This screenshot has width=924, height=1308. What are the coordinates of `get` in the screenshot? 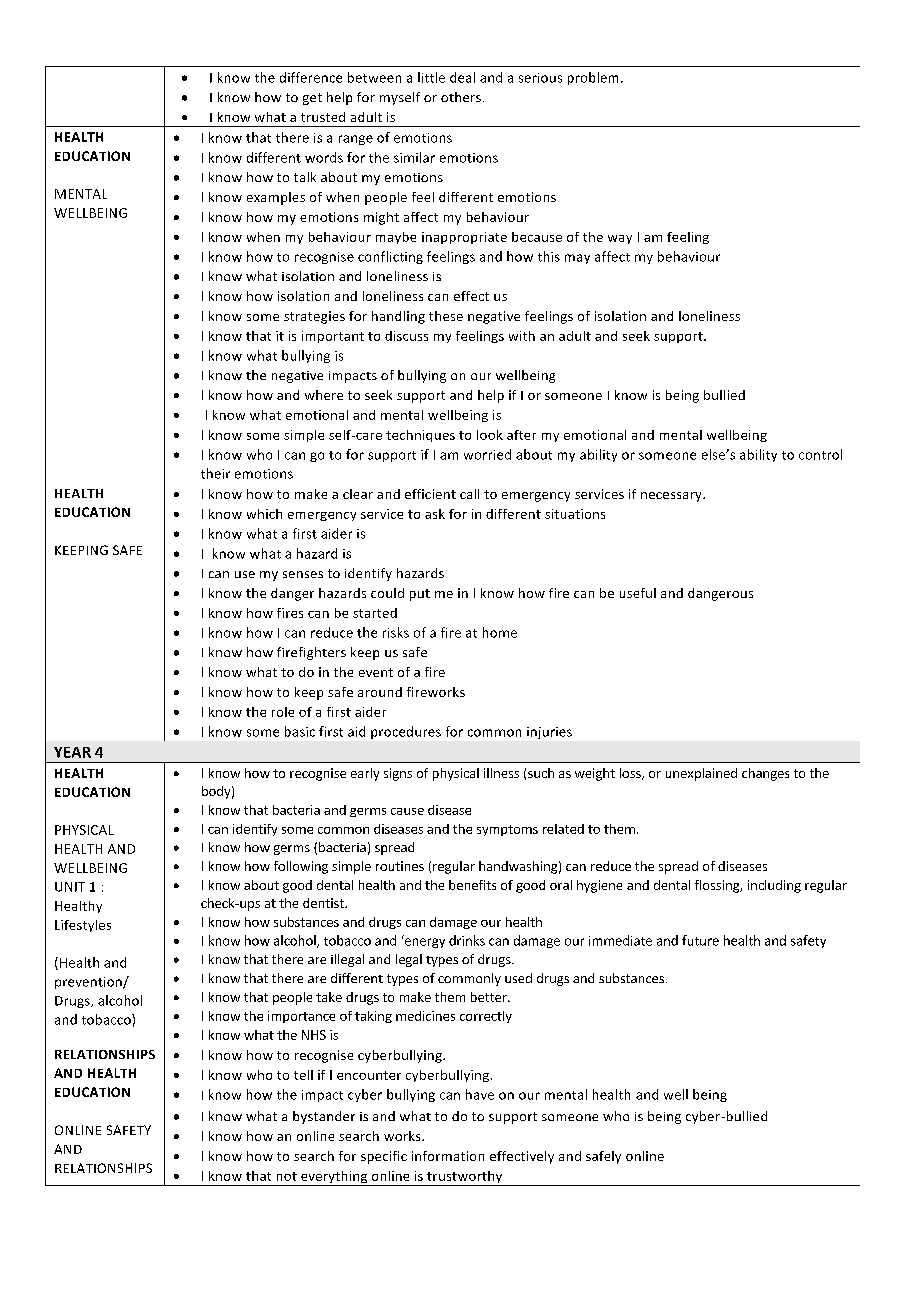 It's located at (312, 99).
